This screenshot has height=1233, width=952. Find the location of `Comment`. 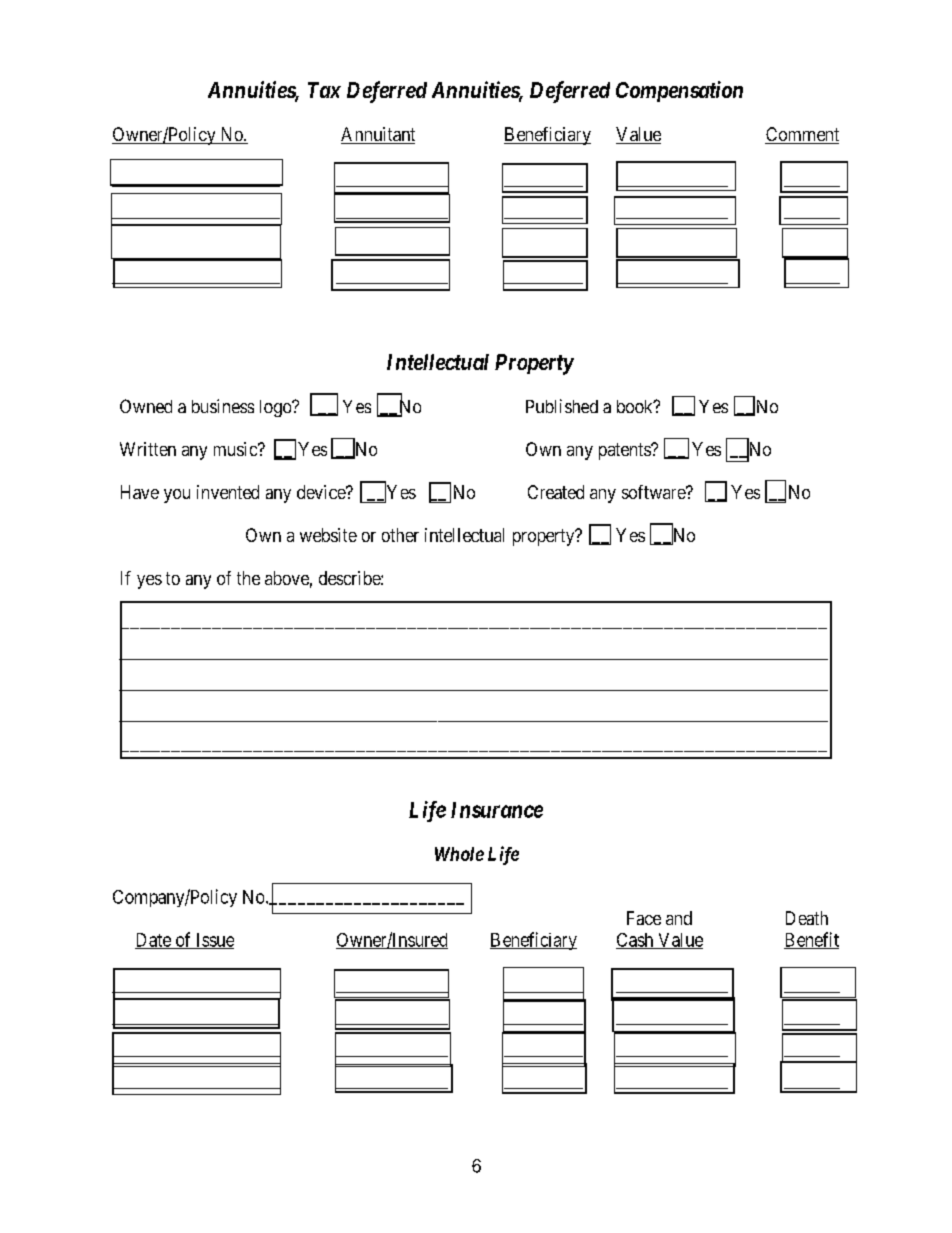

Comment is located at coordinates (802, 135).
